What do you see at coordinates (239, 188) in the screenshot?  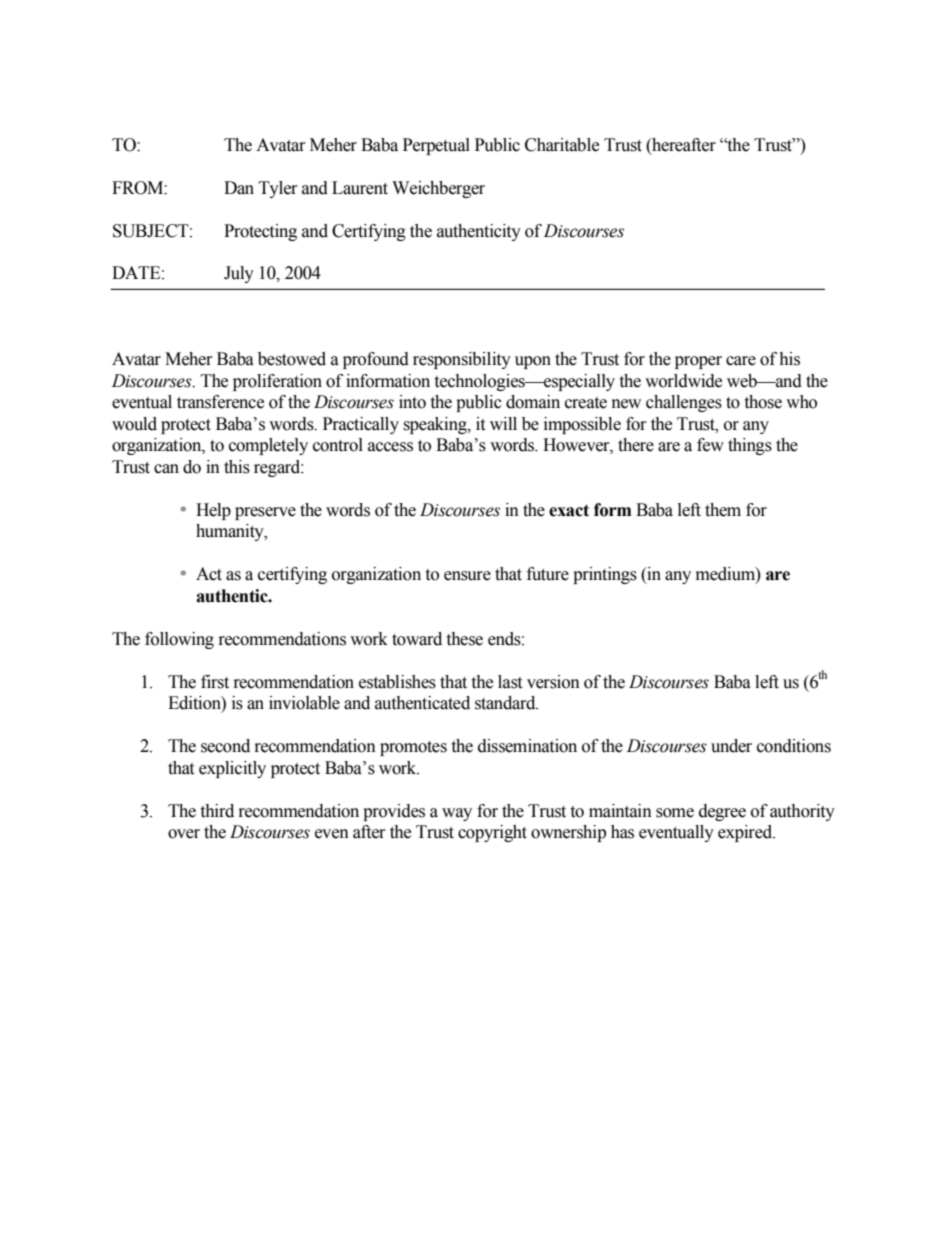 I see `Dan` at bounding box center [239, 188].
